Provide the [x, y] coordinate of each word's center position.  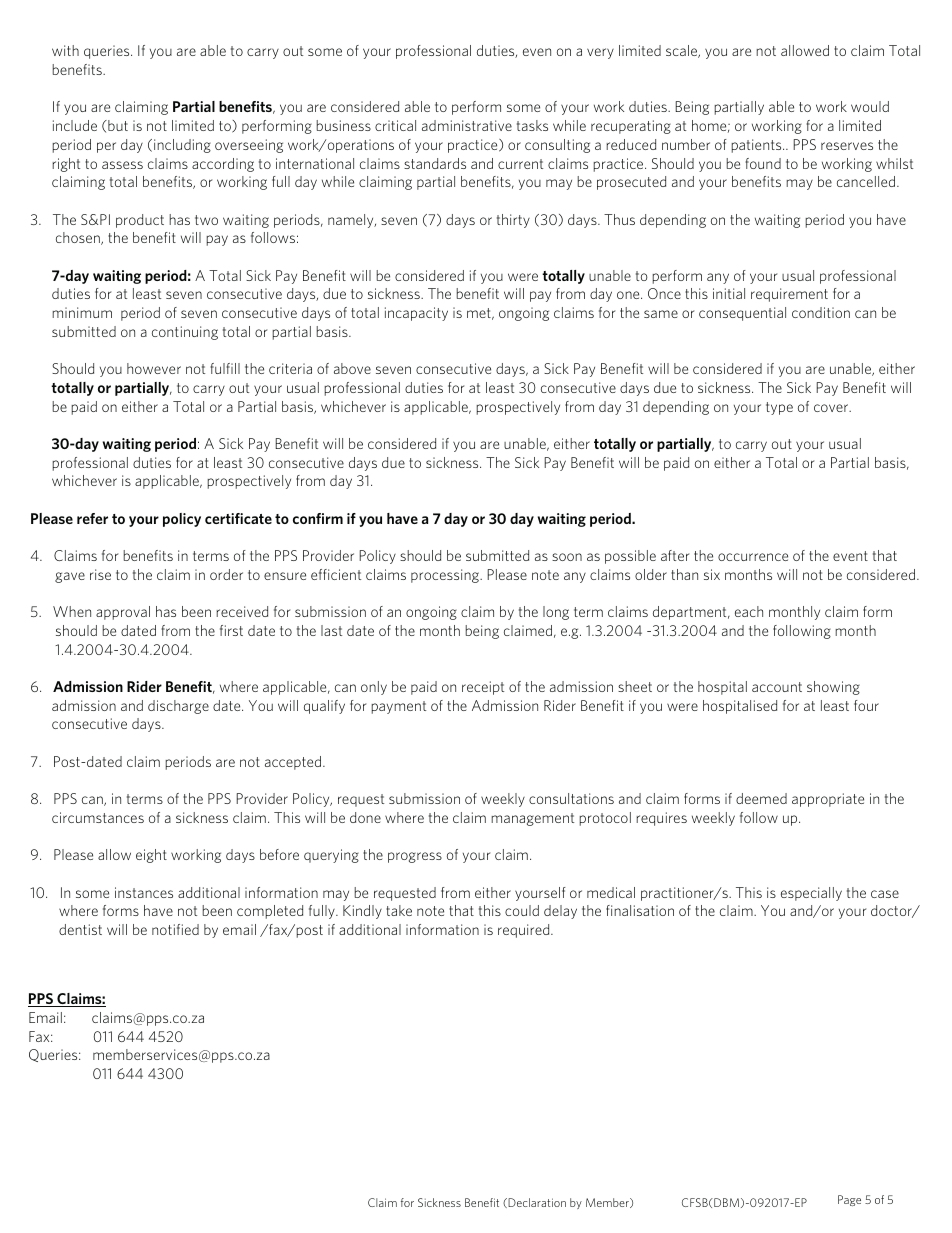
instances [144, 892]
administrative [467, 125]
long [556, 613]
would [870, 106]
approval [123, 613]
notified [175, 929]
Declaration [536, 1203]
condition [821, 312]
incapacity [416, 314]
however [154, 368]
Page [849, 1200]
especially [811, 894]
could [522, 910]
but [117, 125]
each [749, 611]
